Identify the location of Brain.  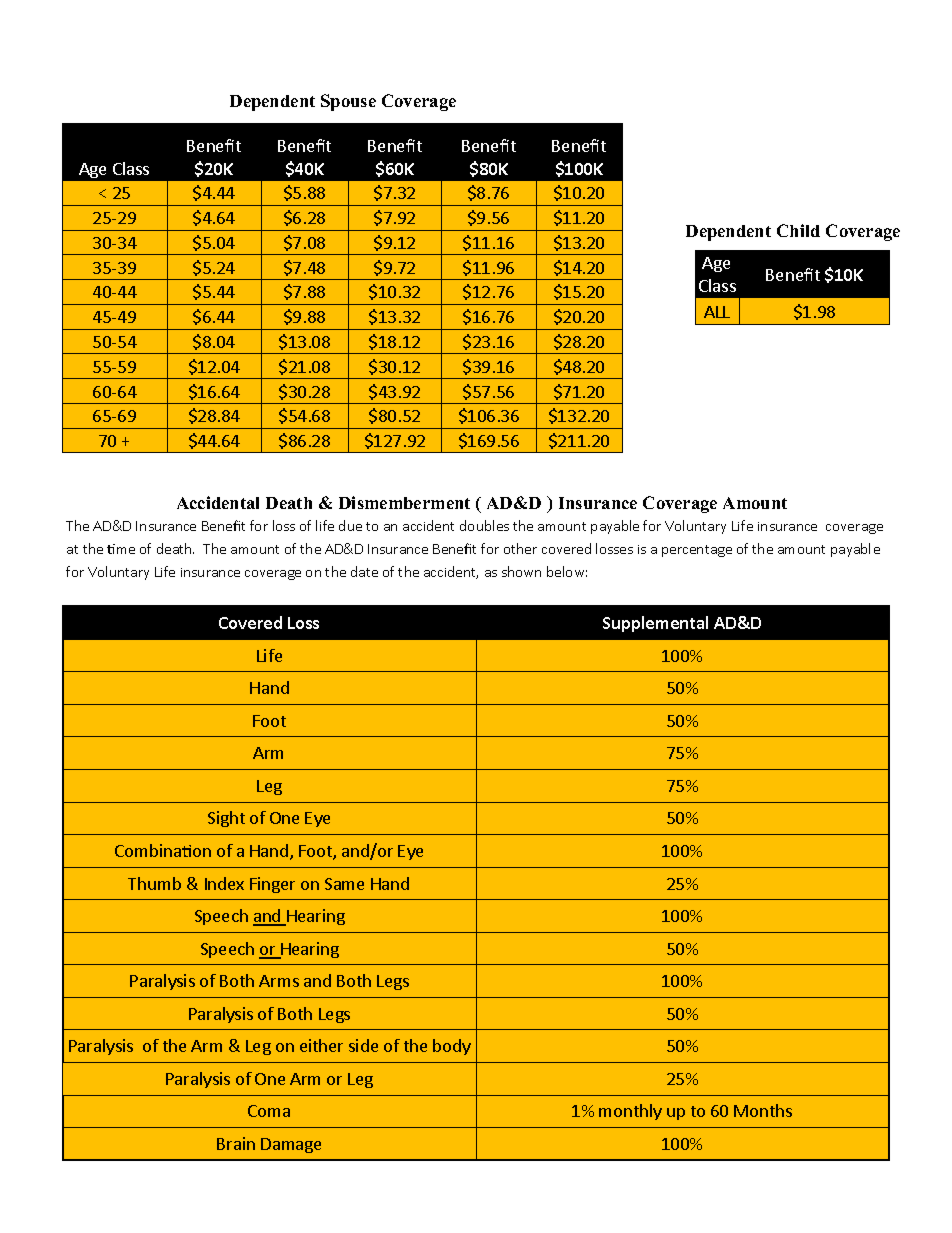
(236, 1143).
